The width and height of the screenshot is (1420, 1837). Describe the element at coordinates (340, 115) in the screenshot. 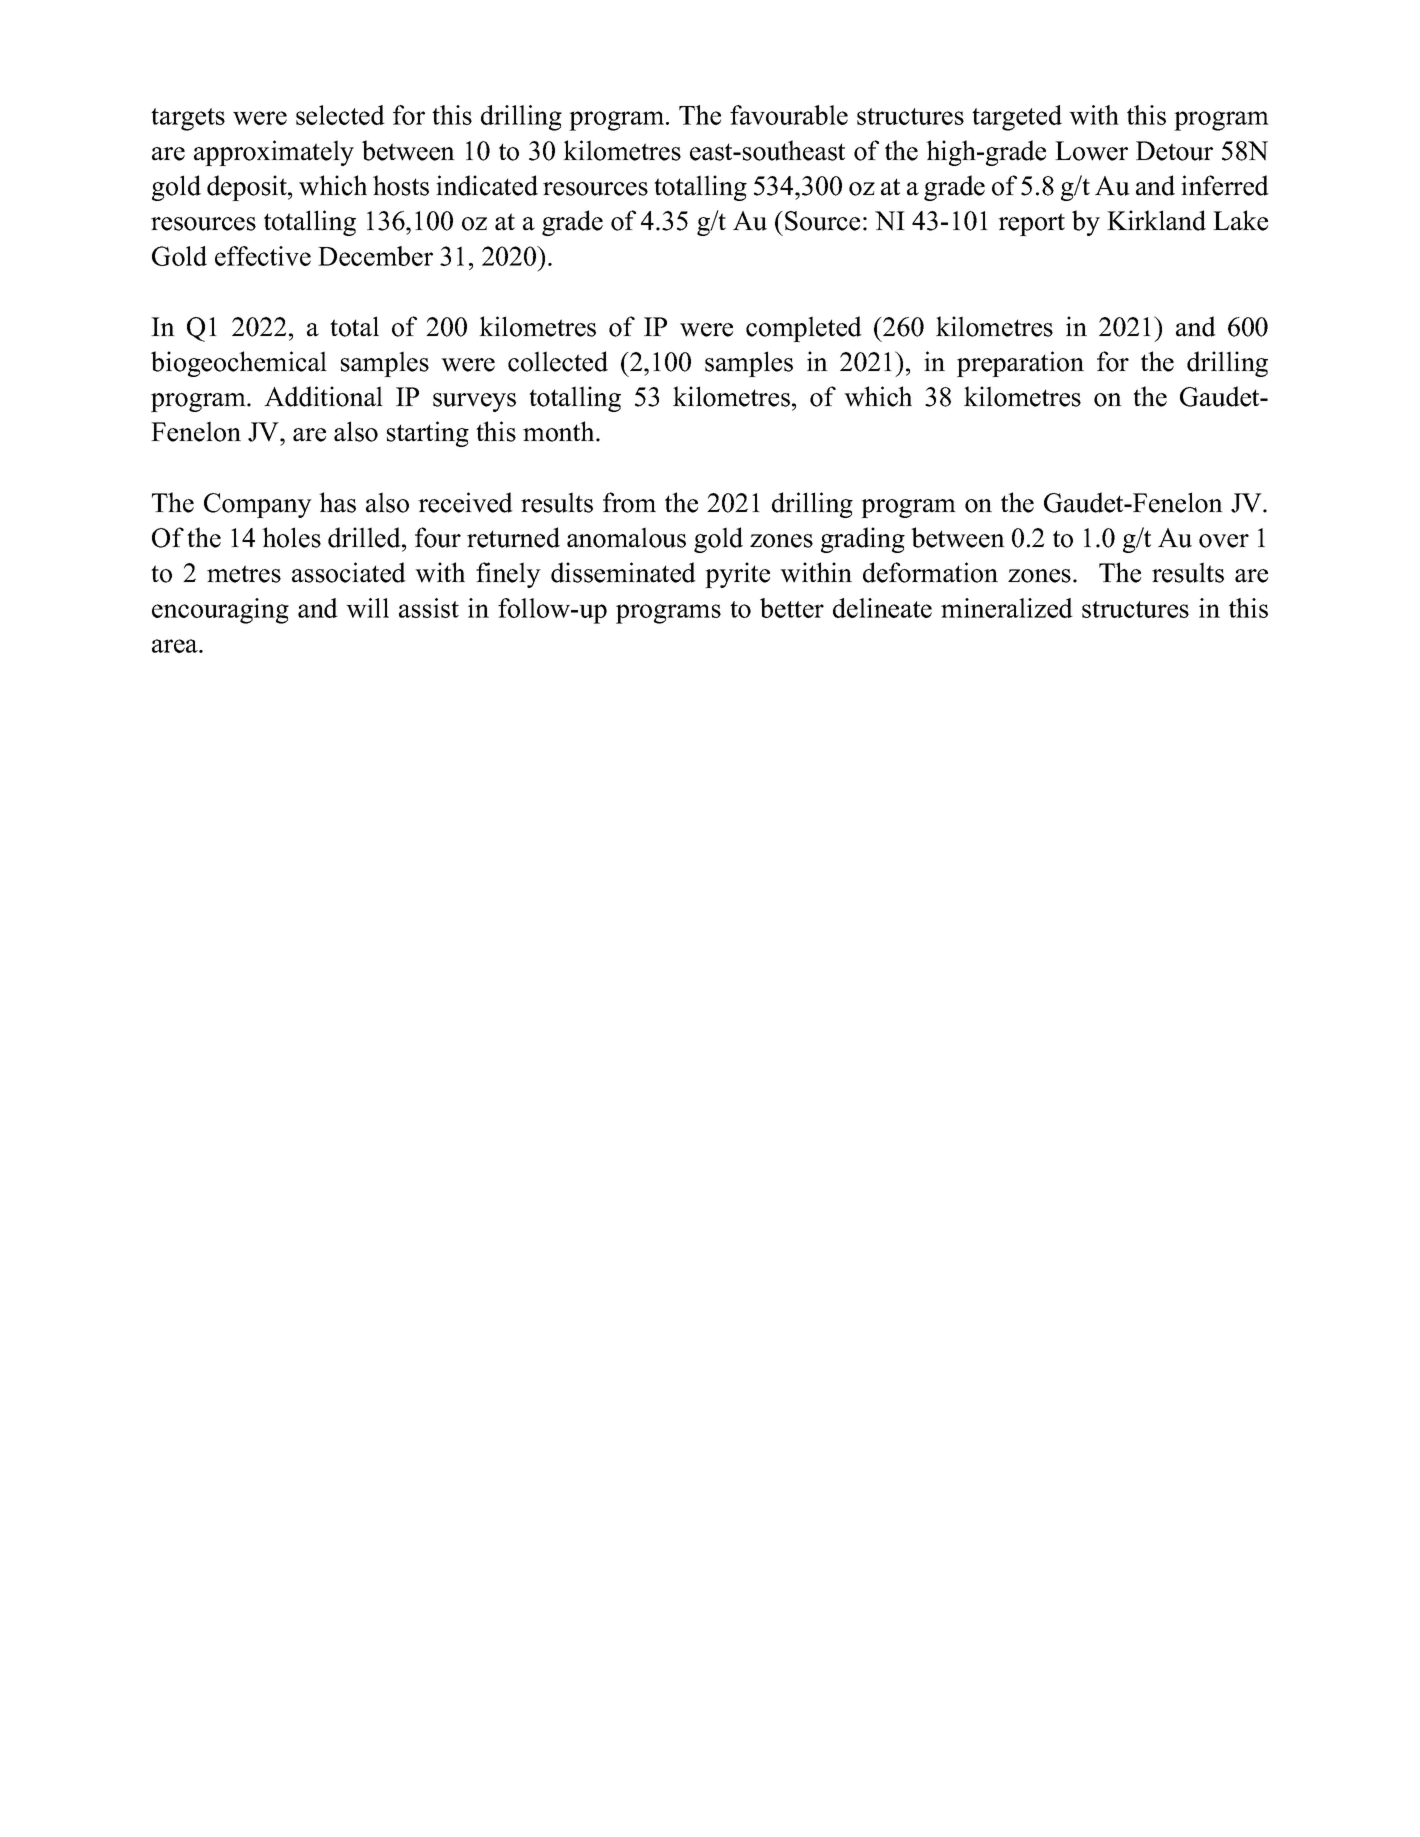

I see `selected` at that location.
